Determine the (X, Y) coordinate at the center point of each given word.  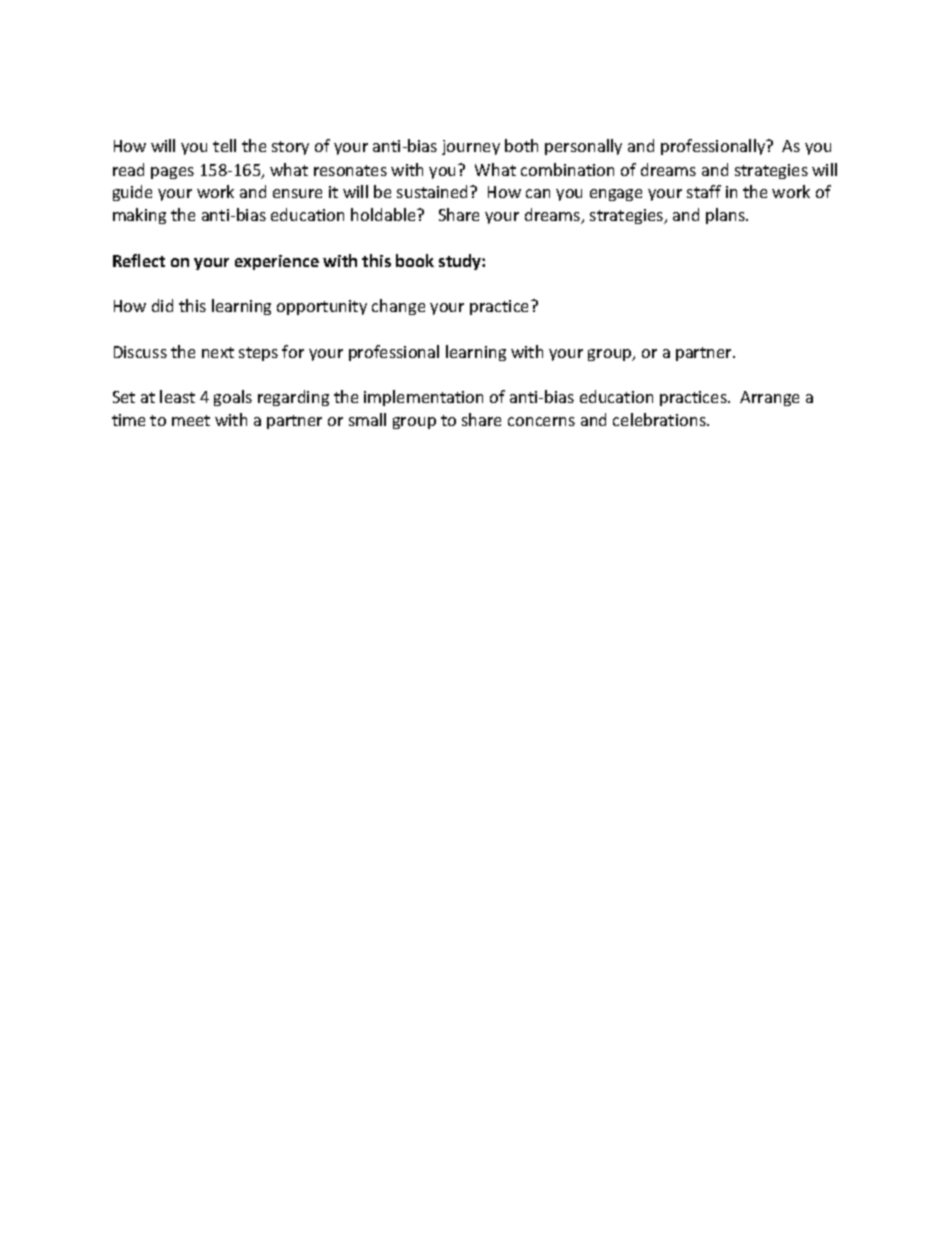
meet (191, 420)
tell (224, 145)
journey (471, 147)
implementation (423, 398)
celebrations (659, 419)
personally (583, 147)
